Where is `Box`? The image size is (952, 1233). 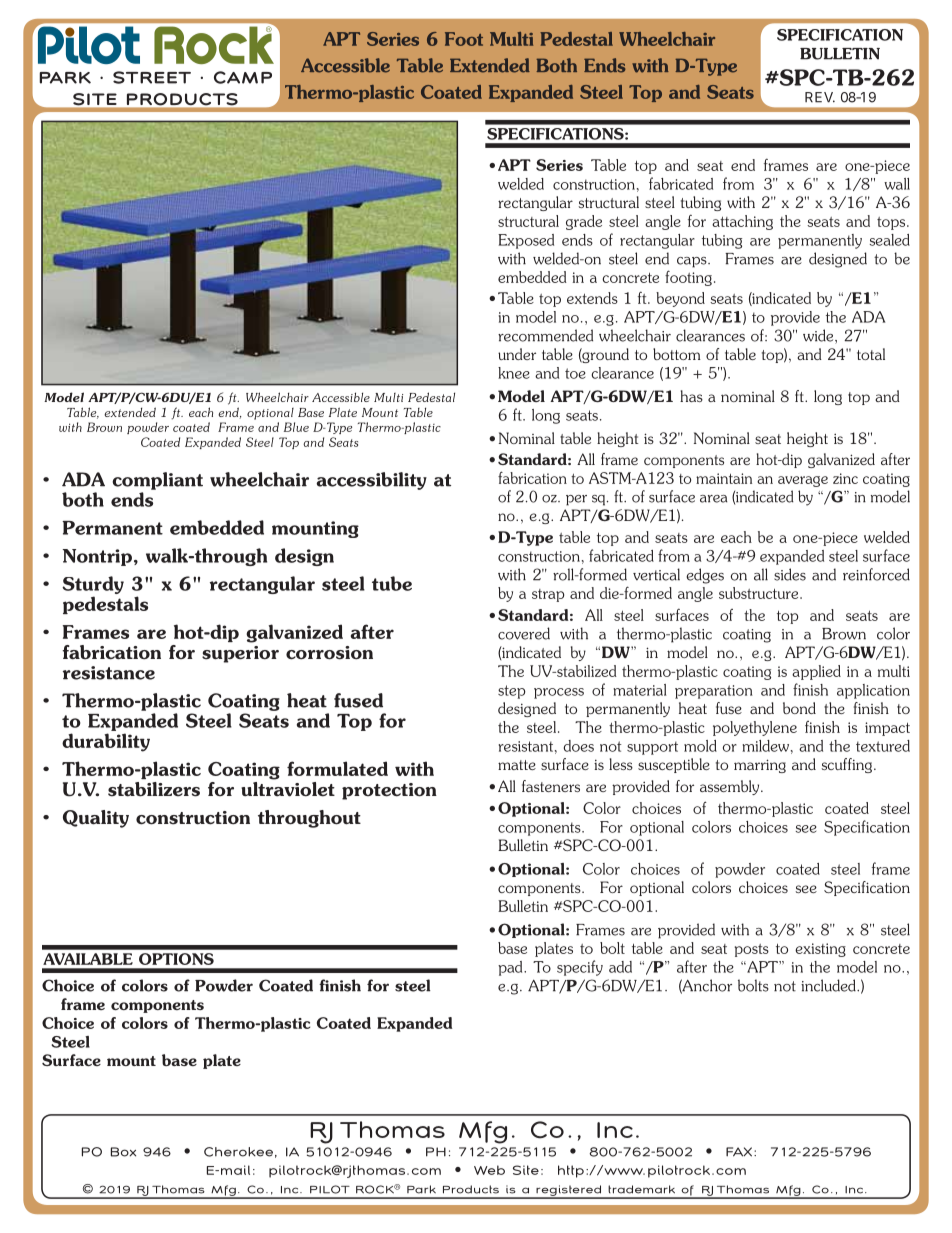
Box is located at coordinates (123, 1152).
